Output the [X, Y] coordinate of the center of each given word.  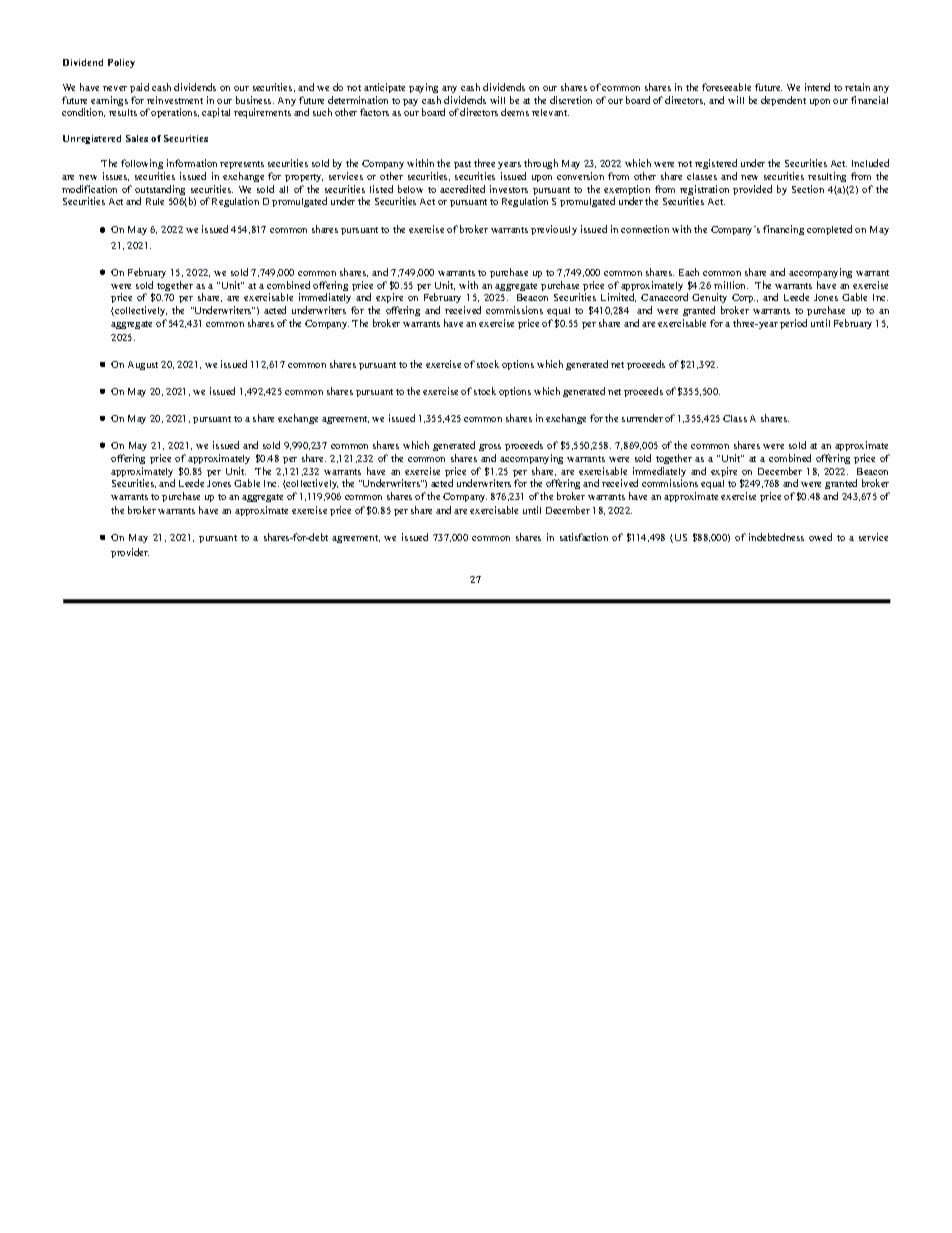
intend [817, 87]
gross [490, 447]
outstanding [160, 191]
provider [130, 553]
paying [423, 90]
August [143, 365]
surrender [642, 418]
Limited [618, 297]
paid [139, 90]
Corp [743, 300]
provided [752, 190]
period [793, 324]
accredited [462, 189]
